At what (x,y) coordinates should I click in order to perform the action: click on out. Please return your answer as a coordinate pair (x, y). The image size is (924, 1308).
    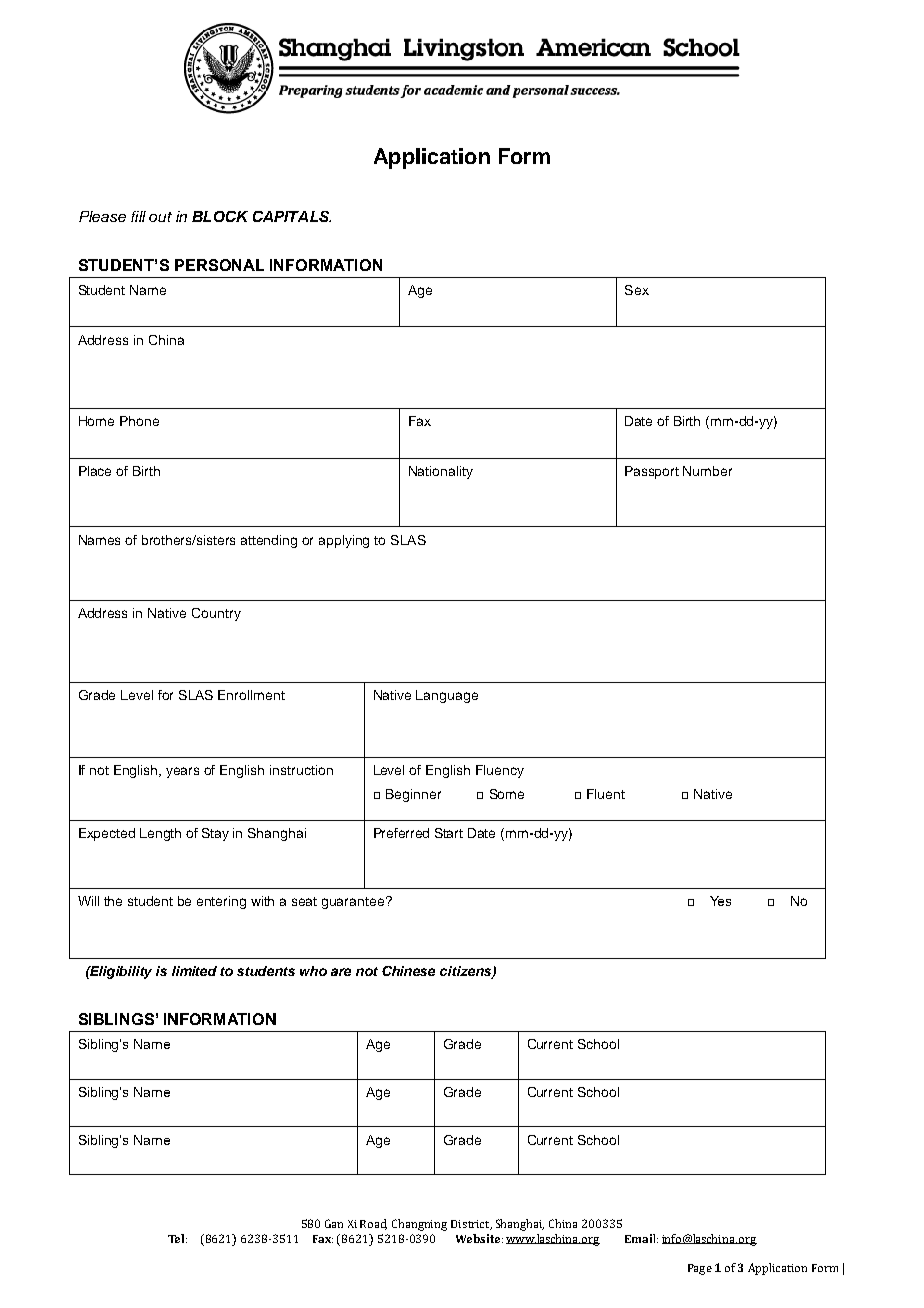
    Looking at the image, I should click on (160, 217).
